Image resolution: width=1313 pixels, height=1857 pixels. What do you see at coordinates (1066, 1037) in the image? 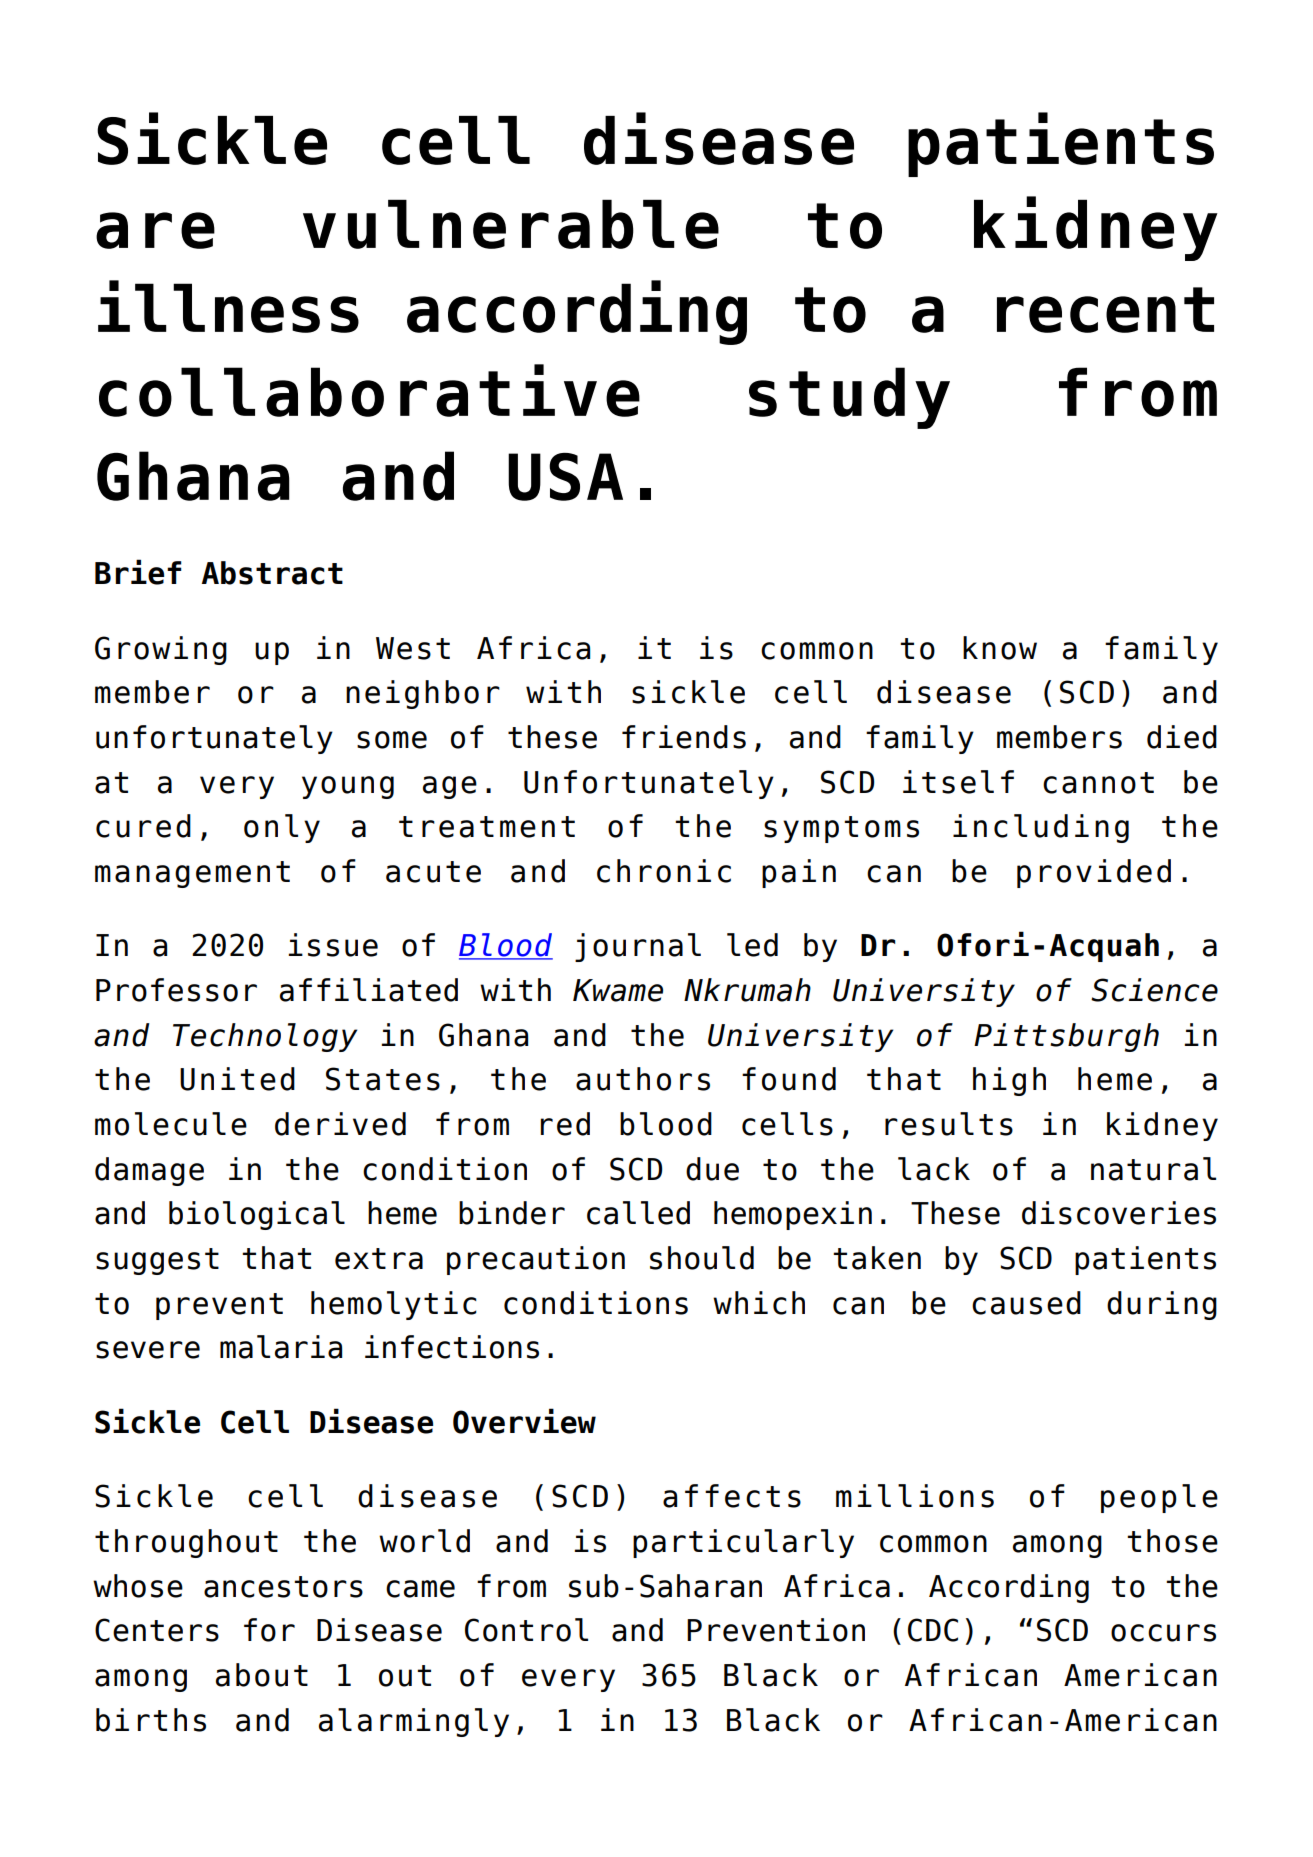
I see `Pittsburgh` at bounding box center [1066, 1037].
